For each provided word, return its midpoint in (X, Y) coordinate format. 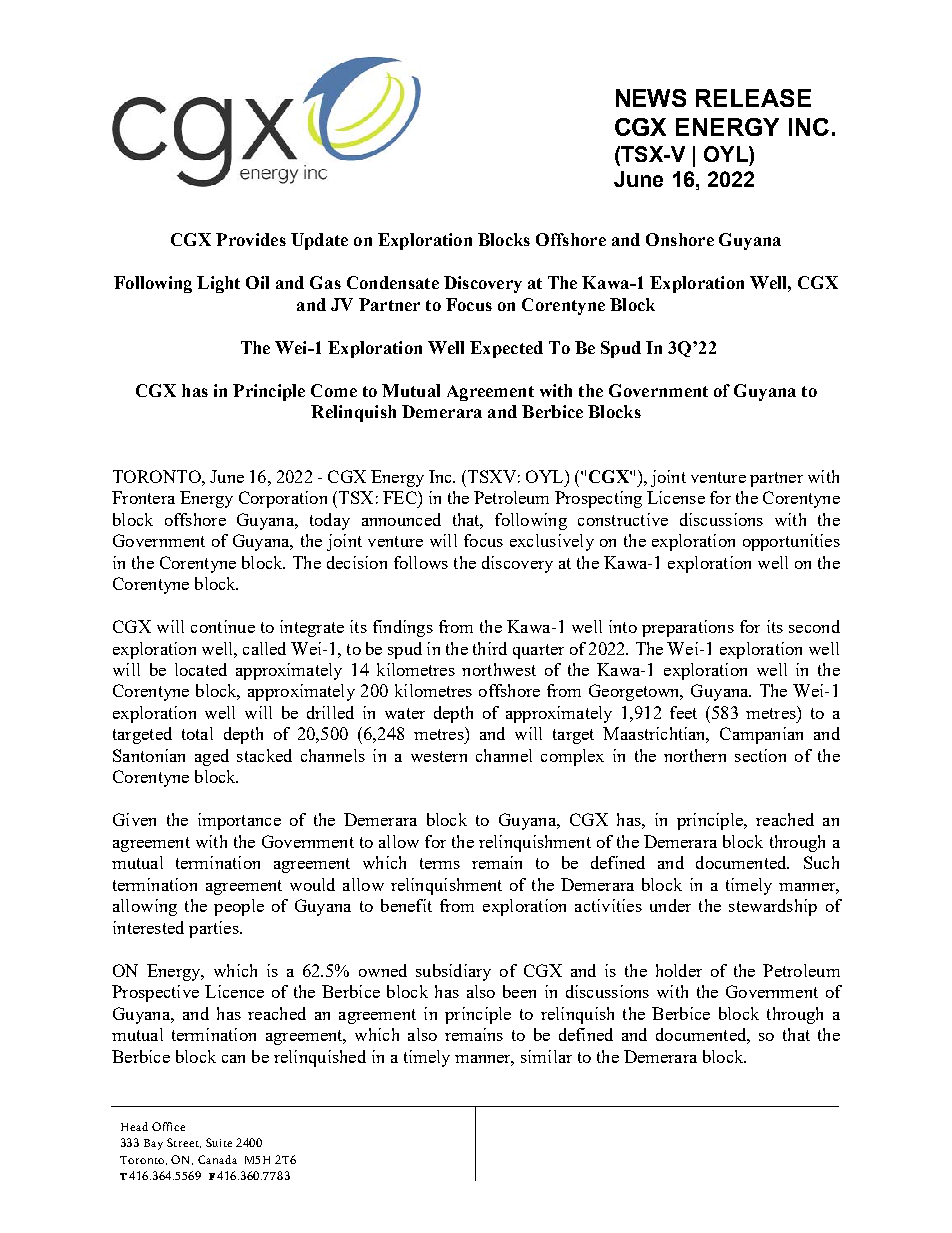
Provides (251, 239)
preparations (688, 628)
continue (223, 626)
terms (440, 863)
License (676, 497)
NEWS (651, 98)
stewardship (773, 907)
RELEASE (753, 98)
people (239, 907)
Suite (219, 1142)
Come (334, 390)
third (490, 648)
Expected (506, 349)
